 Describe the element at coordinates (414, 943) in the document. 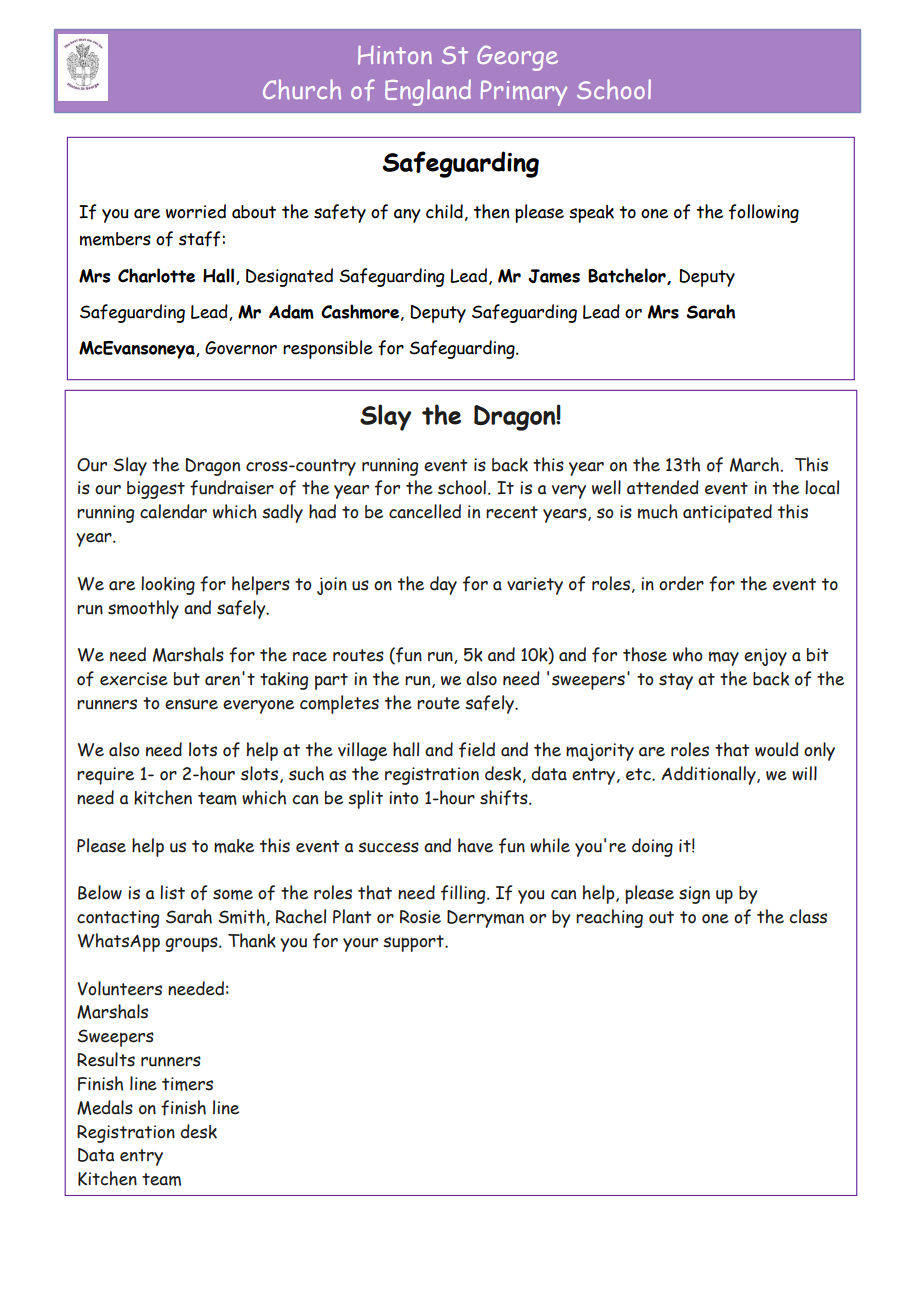

I see `support` at that location.
